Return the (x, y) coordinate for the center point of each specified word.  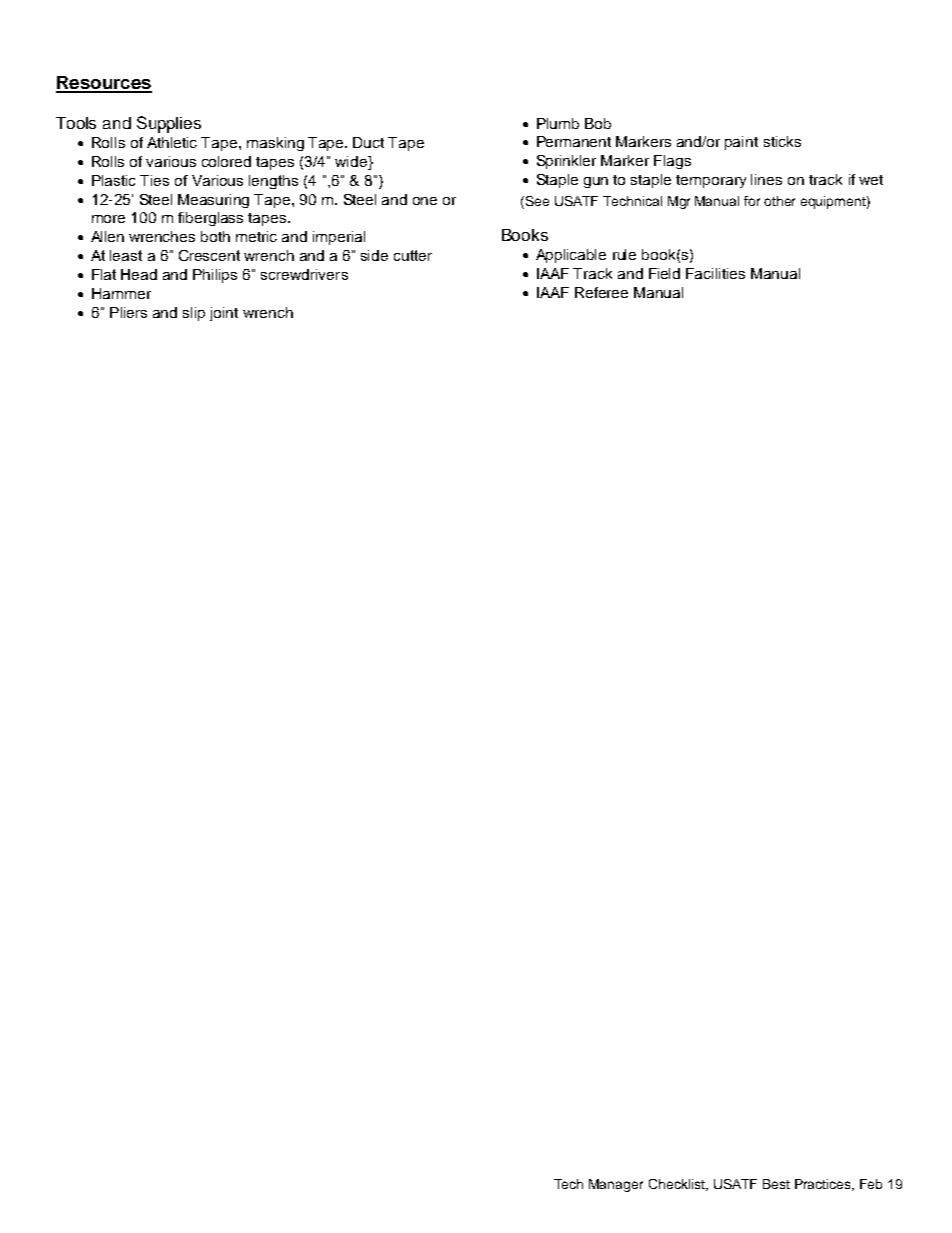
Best (776, 1184)
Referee (601, 292)
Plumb (558, 123)
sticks (782, 141)
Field (664, 273)
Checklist (678, 1185)
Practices (824, 1185)
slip (194, 314)
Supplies (169, 124)
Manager (616, 1185)
